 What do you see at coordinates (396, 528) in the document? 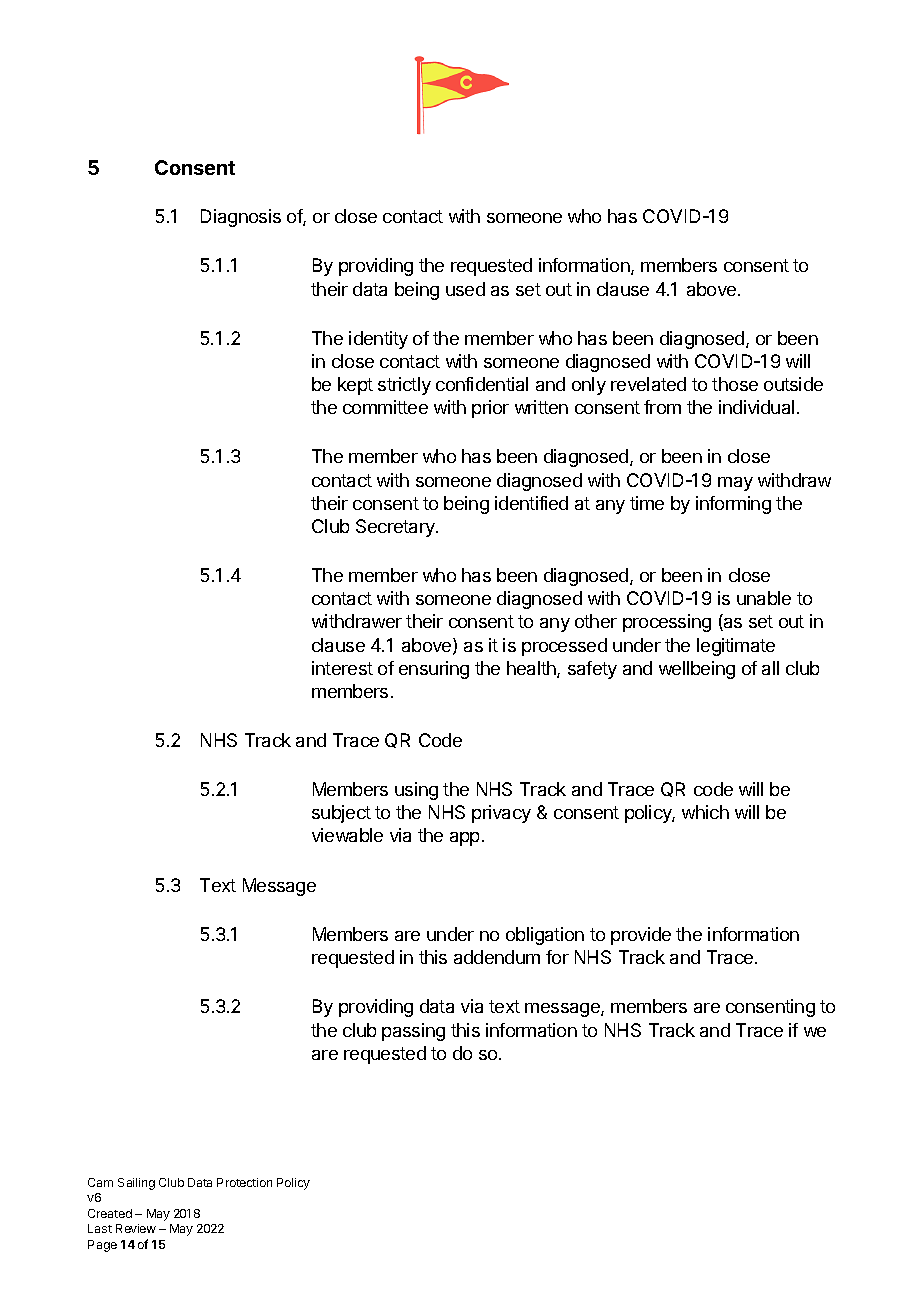
I see `Secretary` at bounding box center [396, 528].
